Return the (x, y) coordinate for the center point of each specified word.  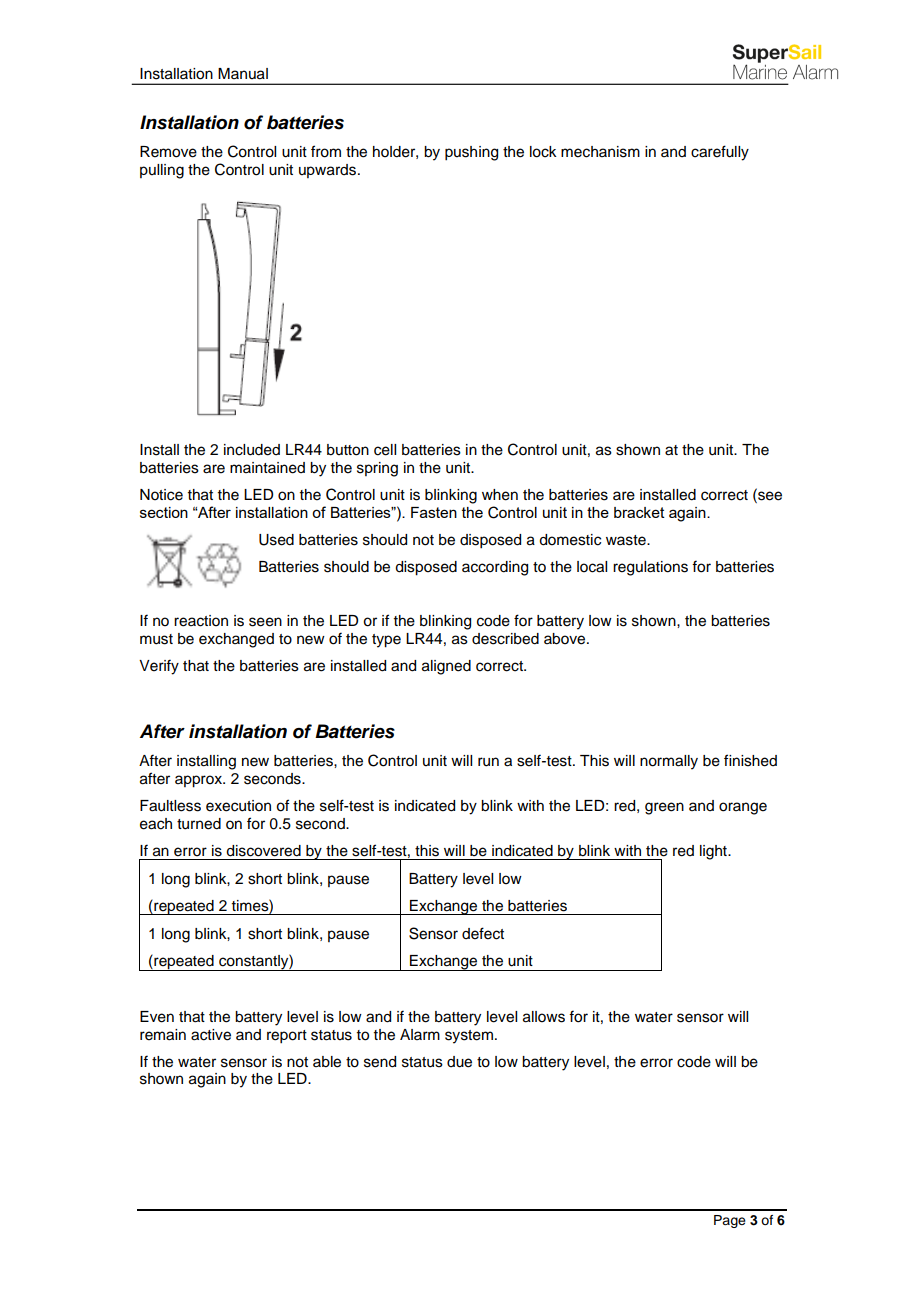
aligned (446, 667)
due (459, 1062)
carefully (720, 153)
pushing (471, 153)
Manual (243, 74)
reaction (201, 621)
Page (730, 1221)
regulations (650, 568)
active (211, 1035)
